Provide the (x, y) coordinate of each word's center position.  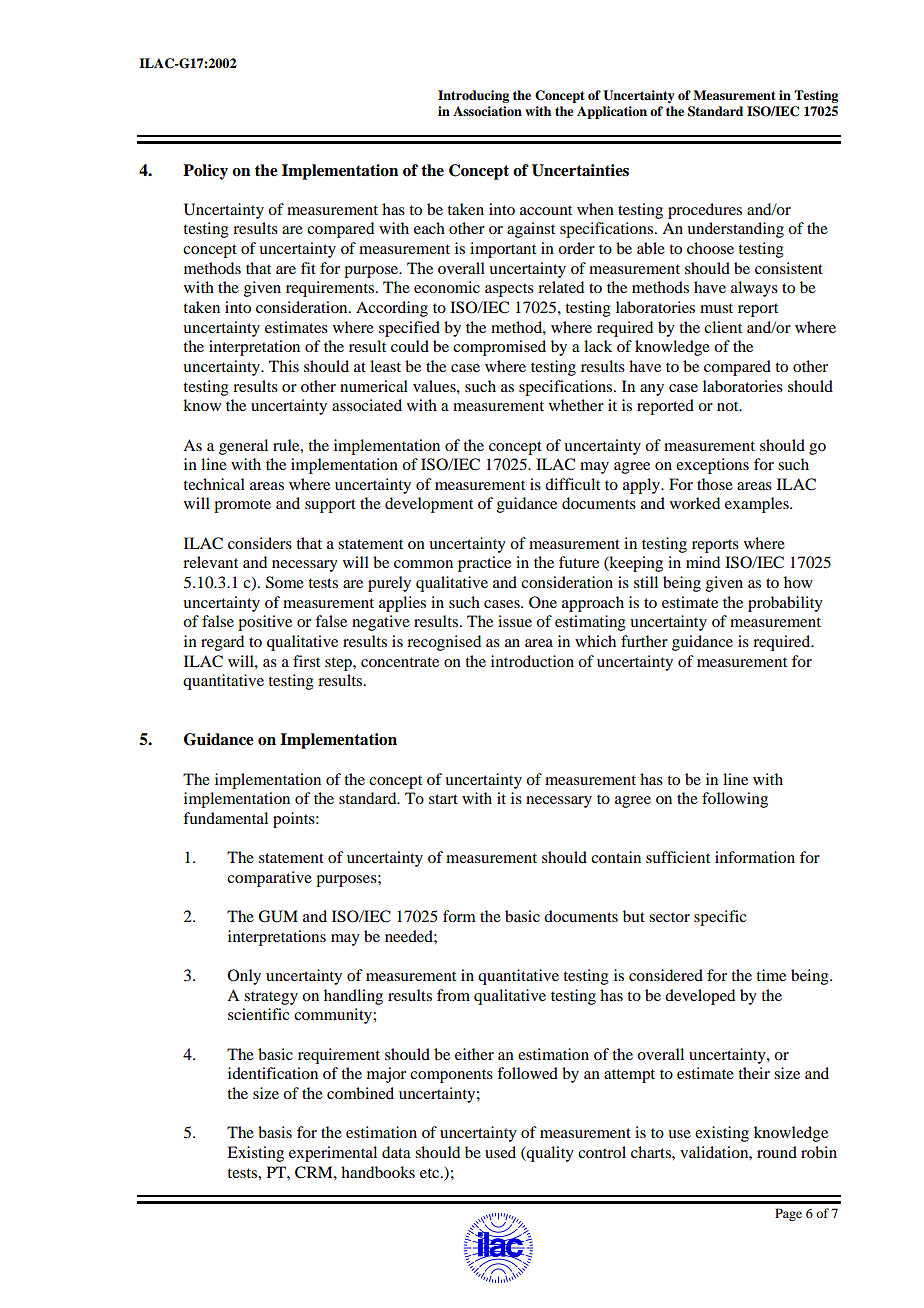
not (729, 406)
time (771, 975)
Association (487, 111)
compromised (499, 348)
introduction (532, 661)
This (284, 366)
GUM (278, 916)
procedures (705, 211)
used (500, 1152)
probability (785, 604)
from (453, 995)
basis (275, 1132)
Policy (205, 172)
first (306, 661)
